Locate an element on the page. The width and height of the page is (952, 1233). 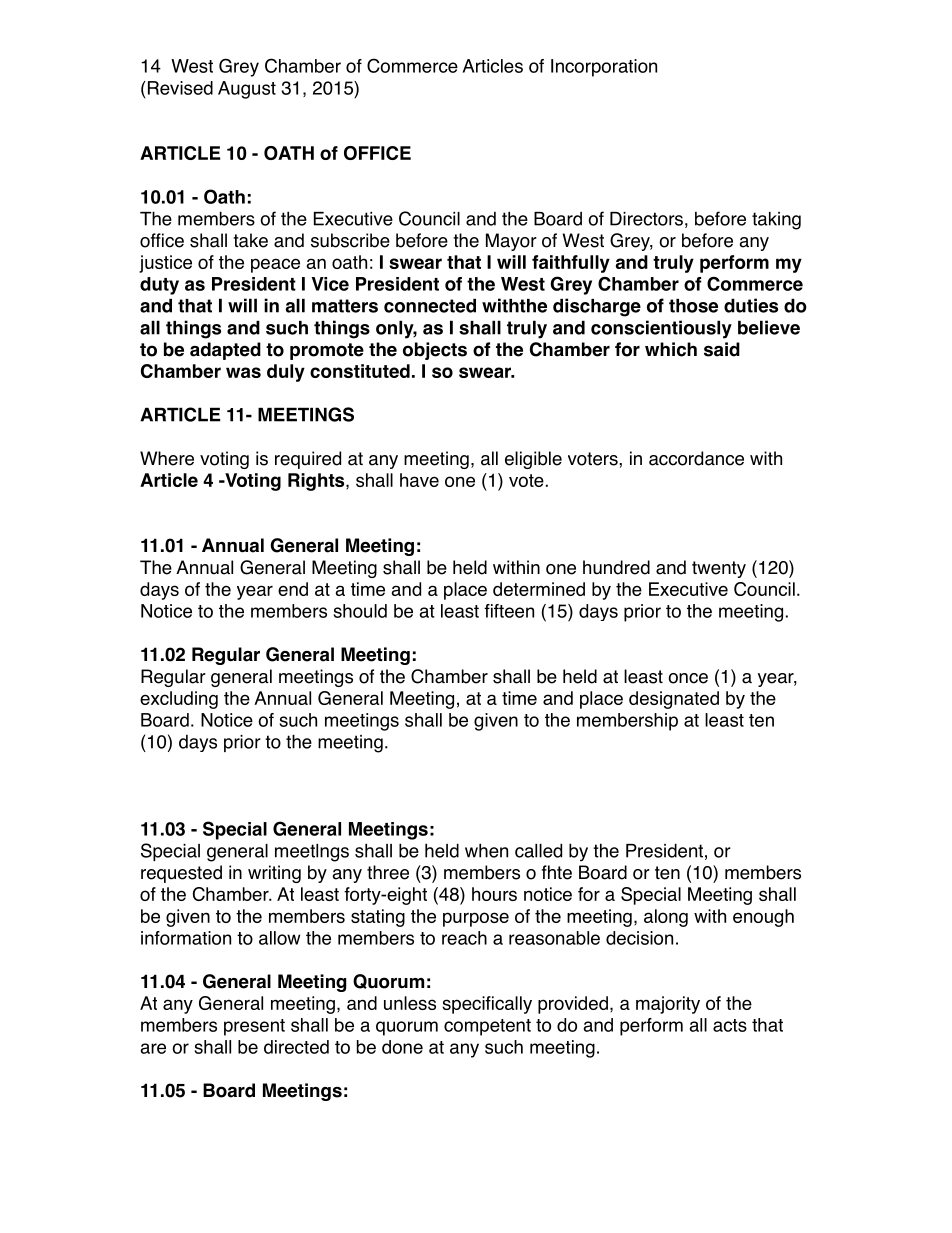
adapted is located at coordinates (225, 351).
